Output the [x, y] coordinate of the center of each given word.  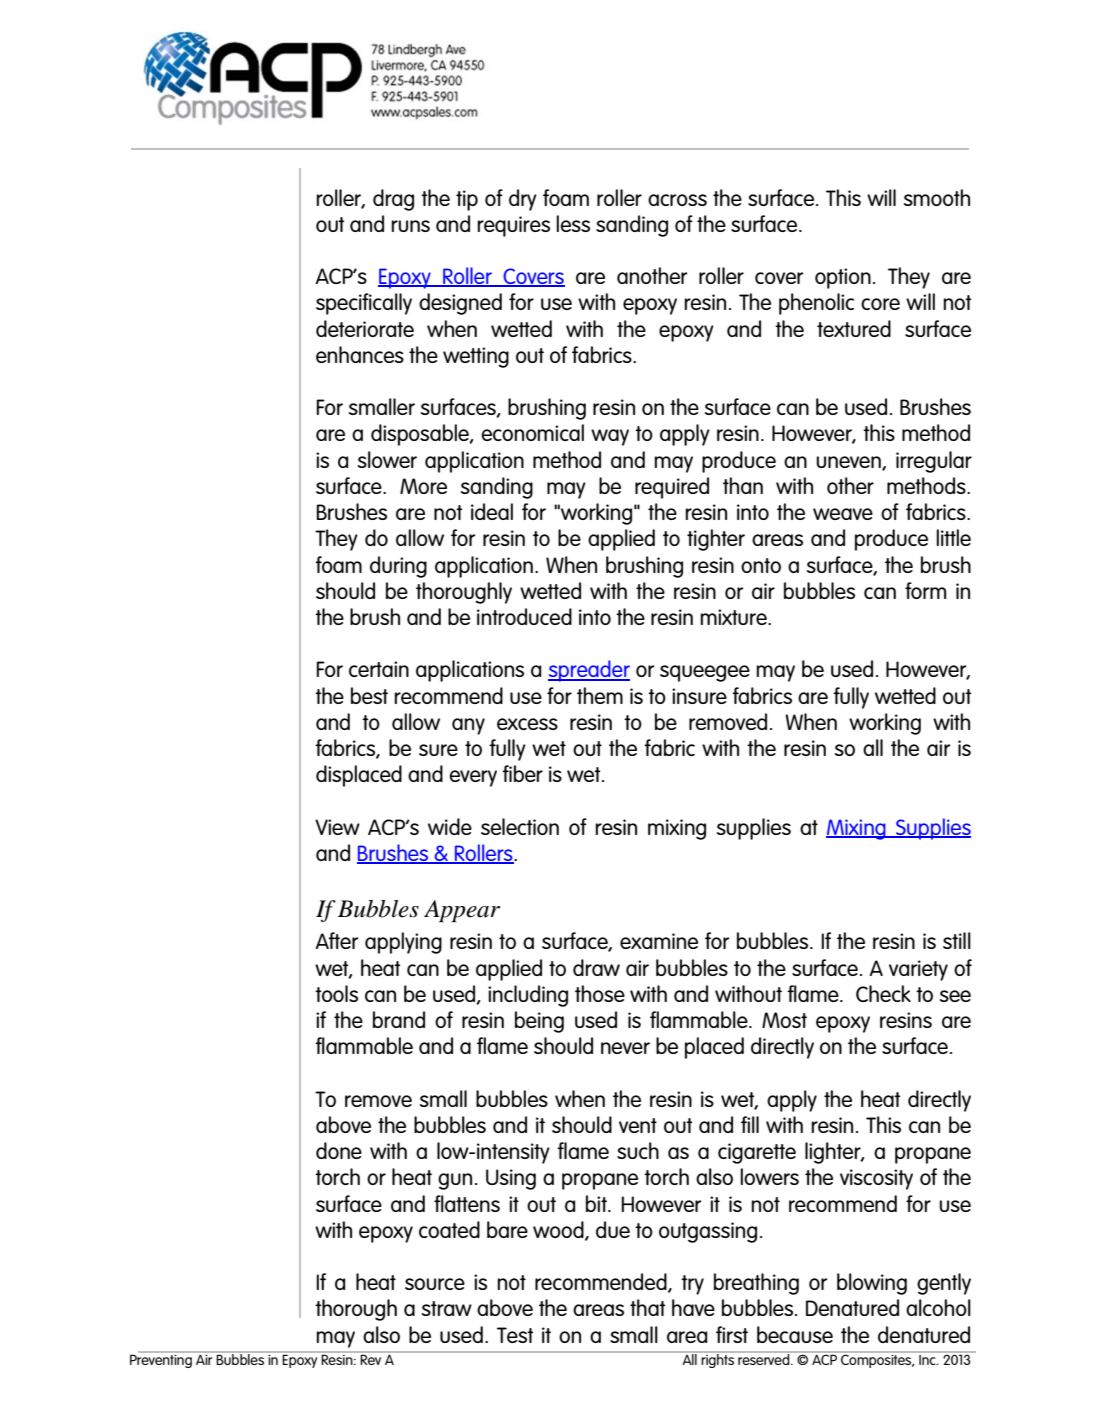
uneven [849, 463]
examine [659, 941]
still [957, 940]
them [600, 695]
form [925, 590]
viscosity [876, 1179]
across [677, 200]
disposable [421, 435]
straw [447, 1308]
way [610, 437]
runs [410, 226]
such [638, 1150]
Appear [462, 911]
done [339, 1150]
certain [379, 669]
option [843, 278]
